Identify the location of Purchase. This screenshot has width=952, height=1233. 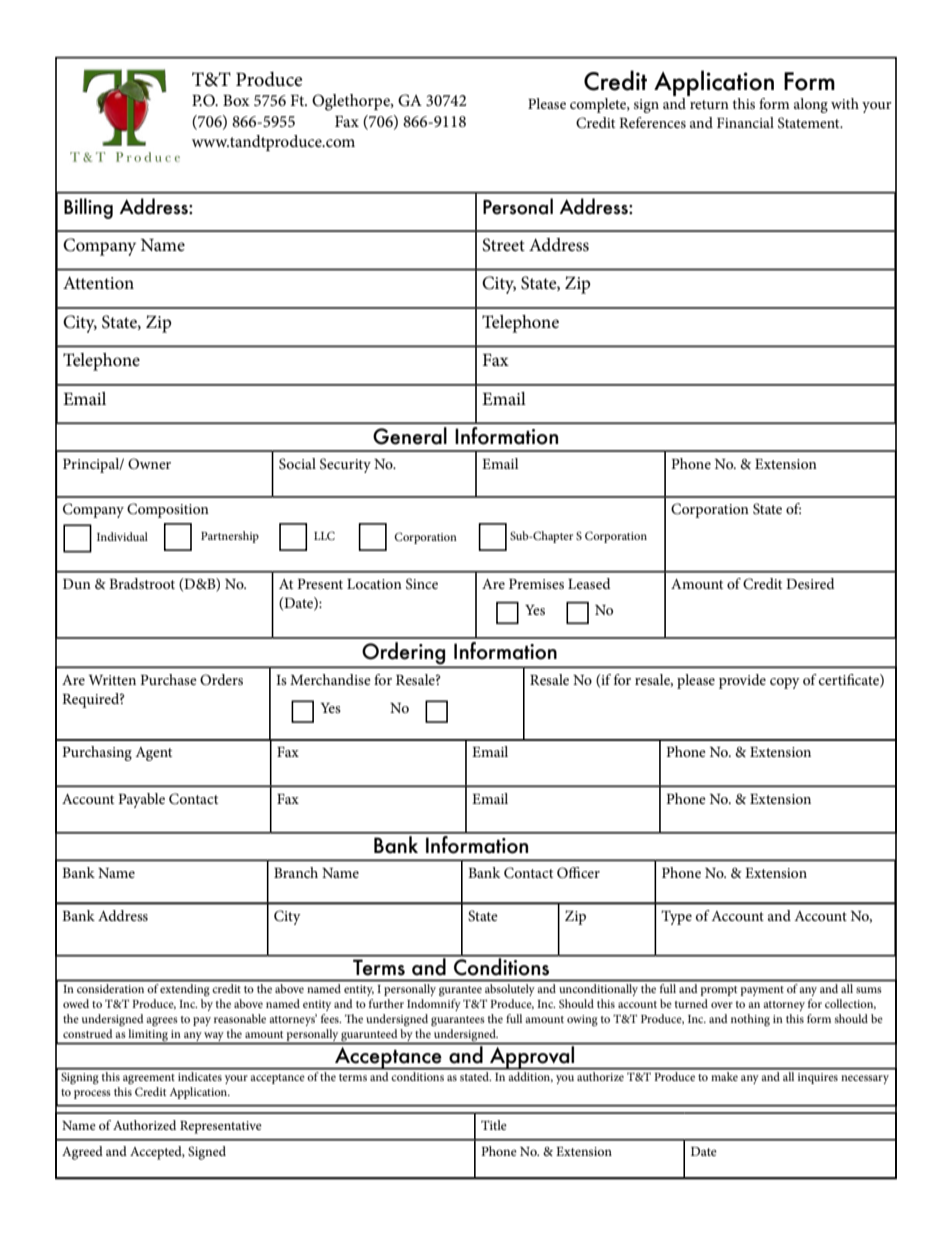
(168, 679).
